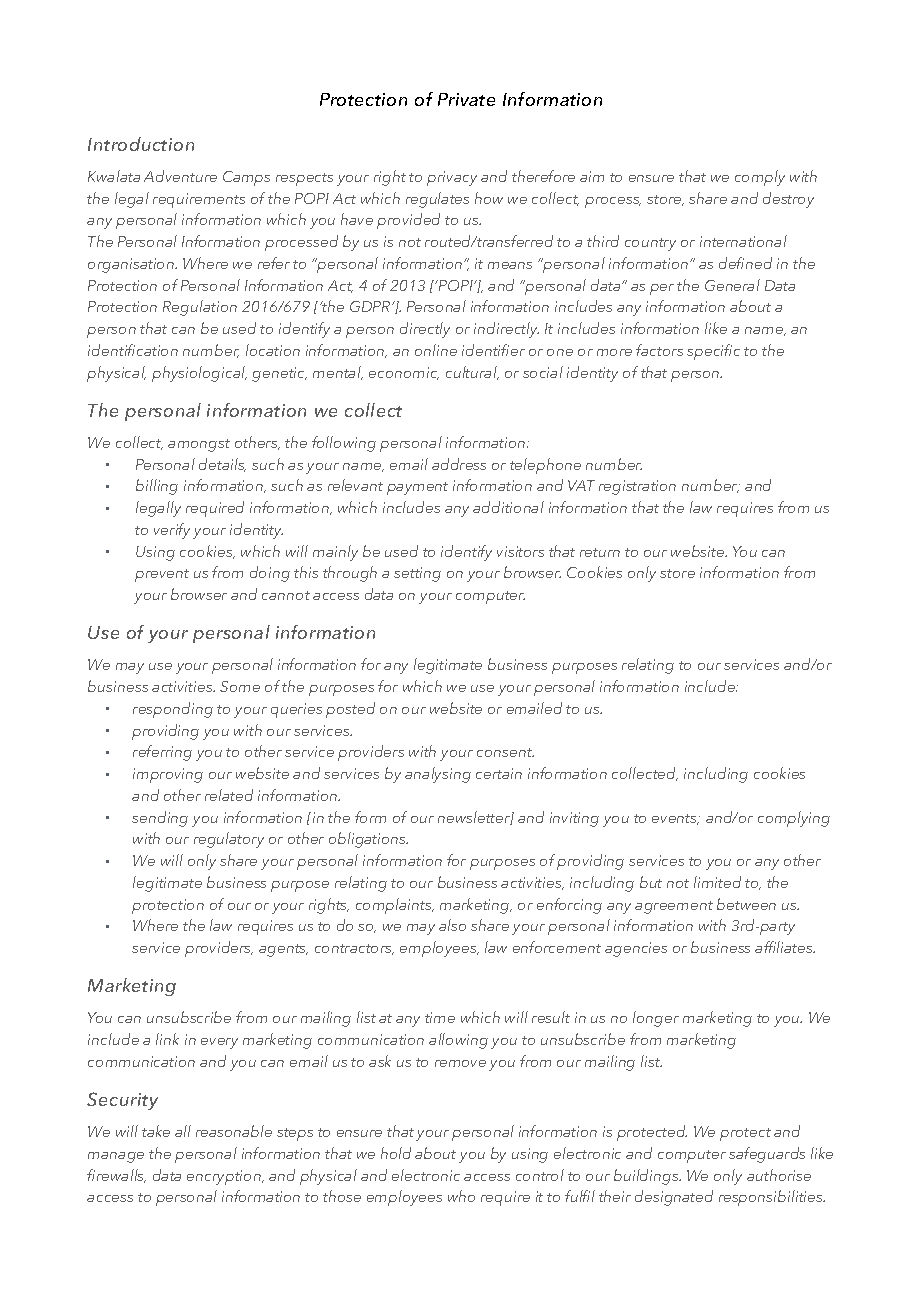 The width and height of the document is (924, 1308). I want to click on online, so click(436, 350).
